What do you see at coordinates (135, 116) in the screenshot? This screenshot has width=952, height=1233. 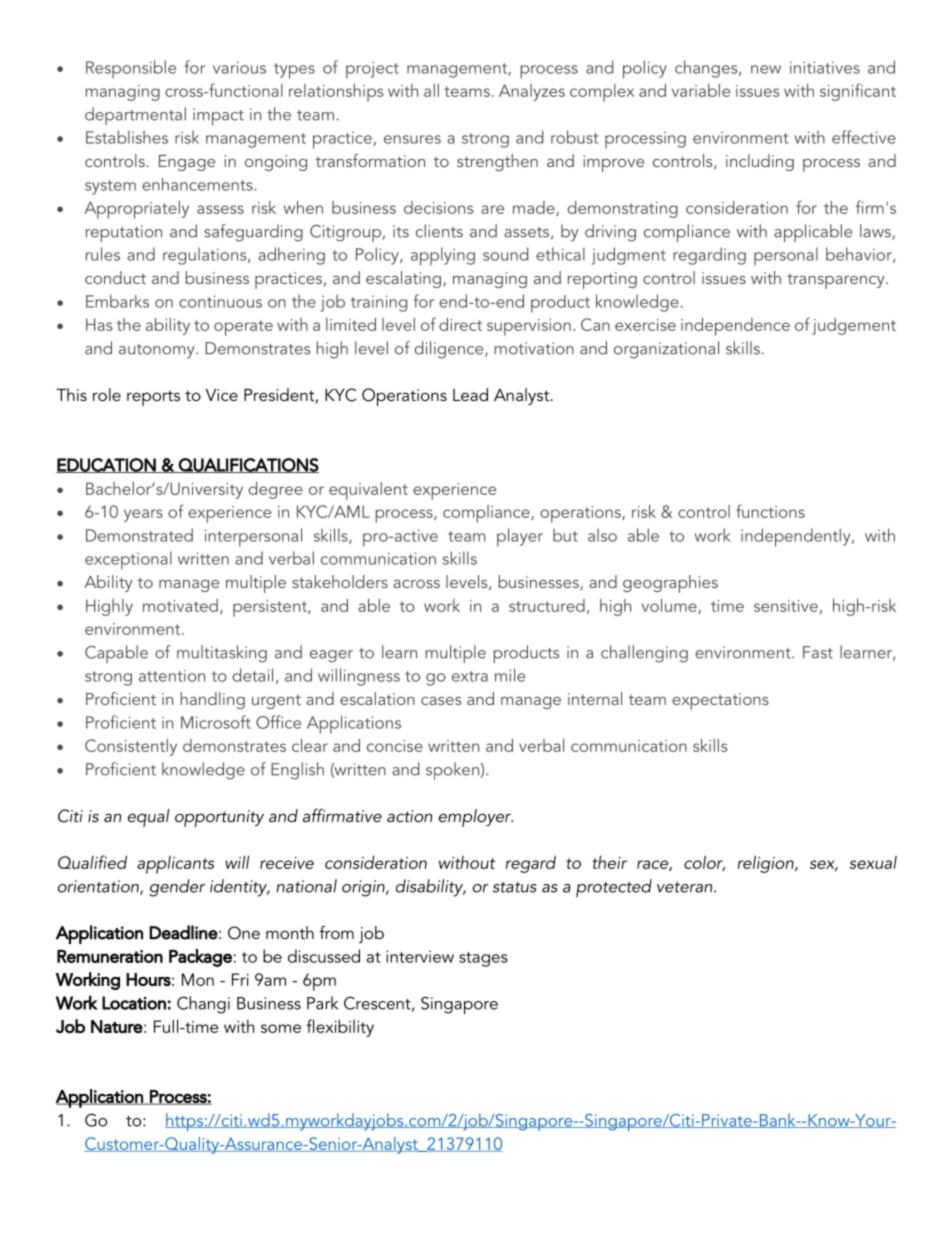 I see `departmental` at bounding box center [135, 116].
